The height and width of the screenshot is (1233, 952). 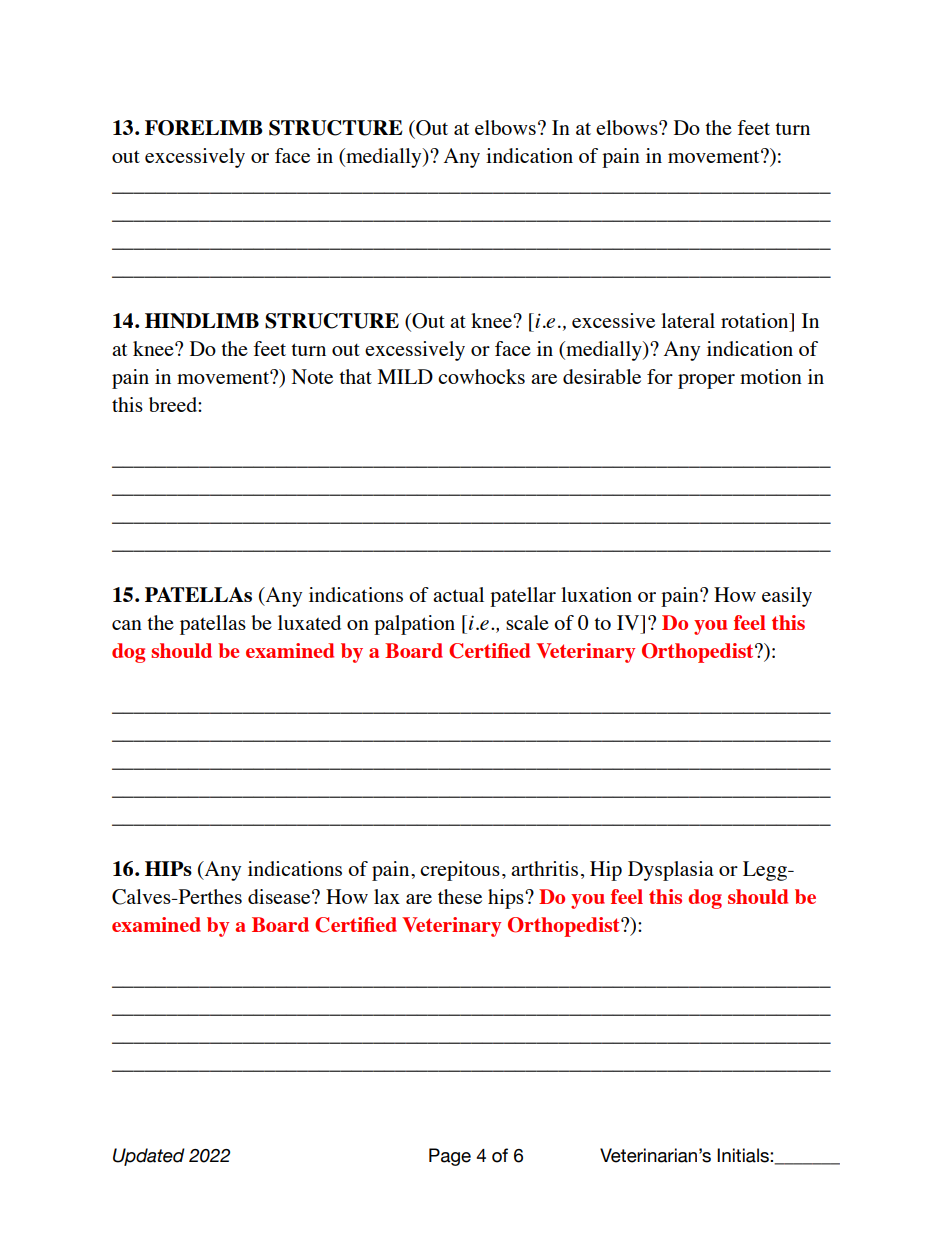 What do you see at coordinates (405, 376) in the screenshot?
I see `MILD` at bounding box center [405, 376].
